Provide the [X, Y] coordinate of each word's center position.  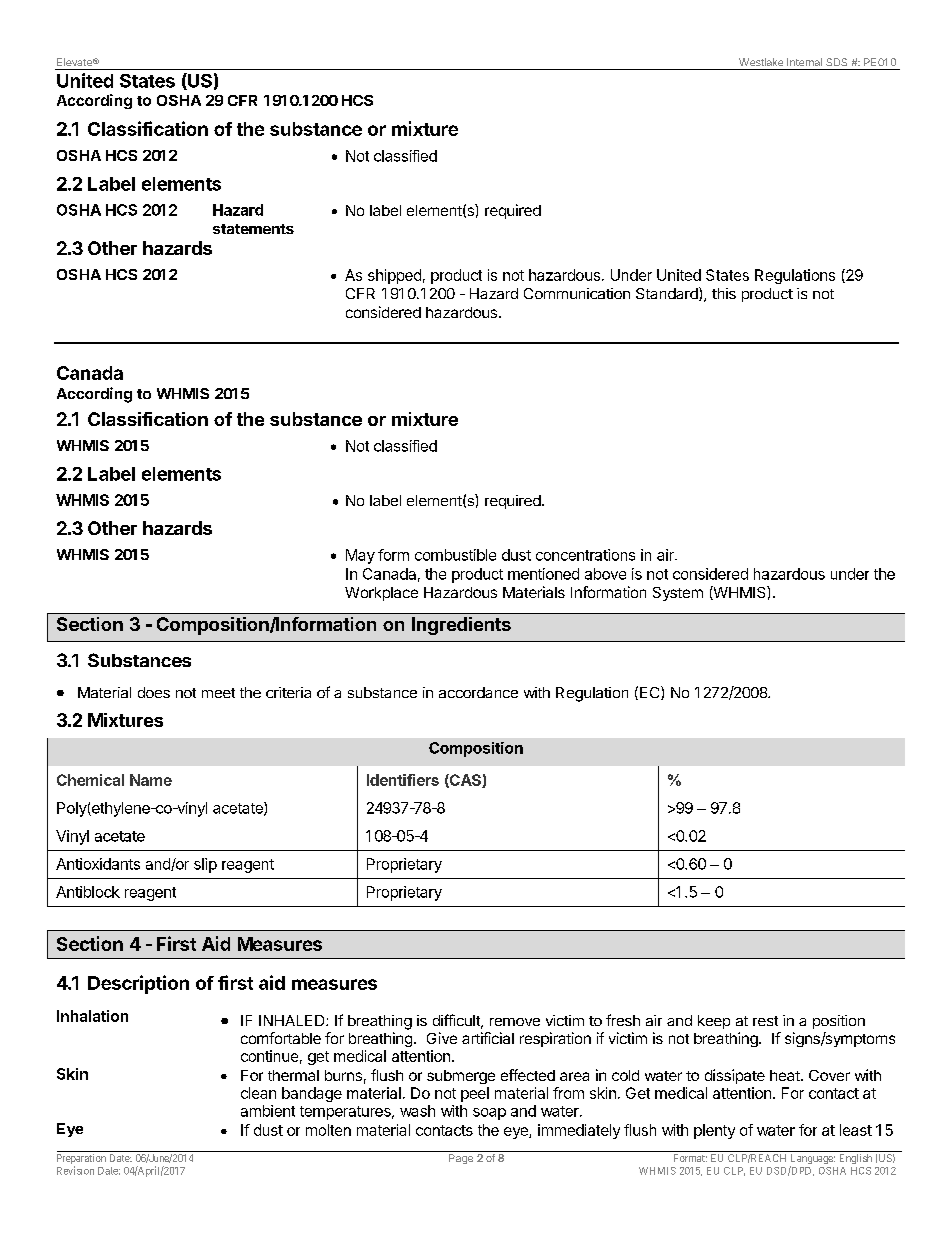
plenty [714, 1131]
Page [461, 1159]
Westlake [761, 62]
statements [253, 229]
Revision [75, 1170]
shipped [394, 276]
